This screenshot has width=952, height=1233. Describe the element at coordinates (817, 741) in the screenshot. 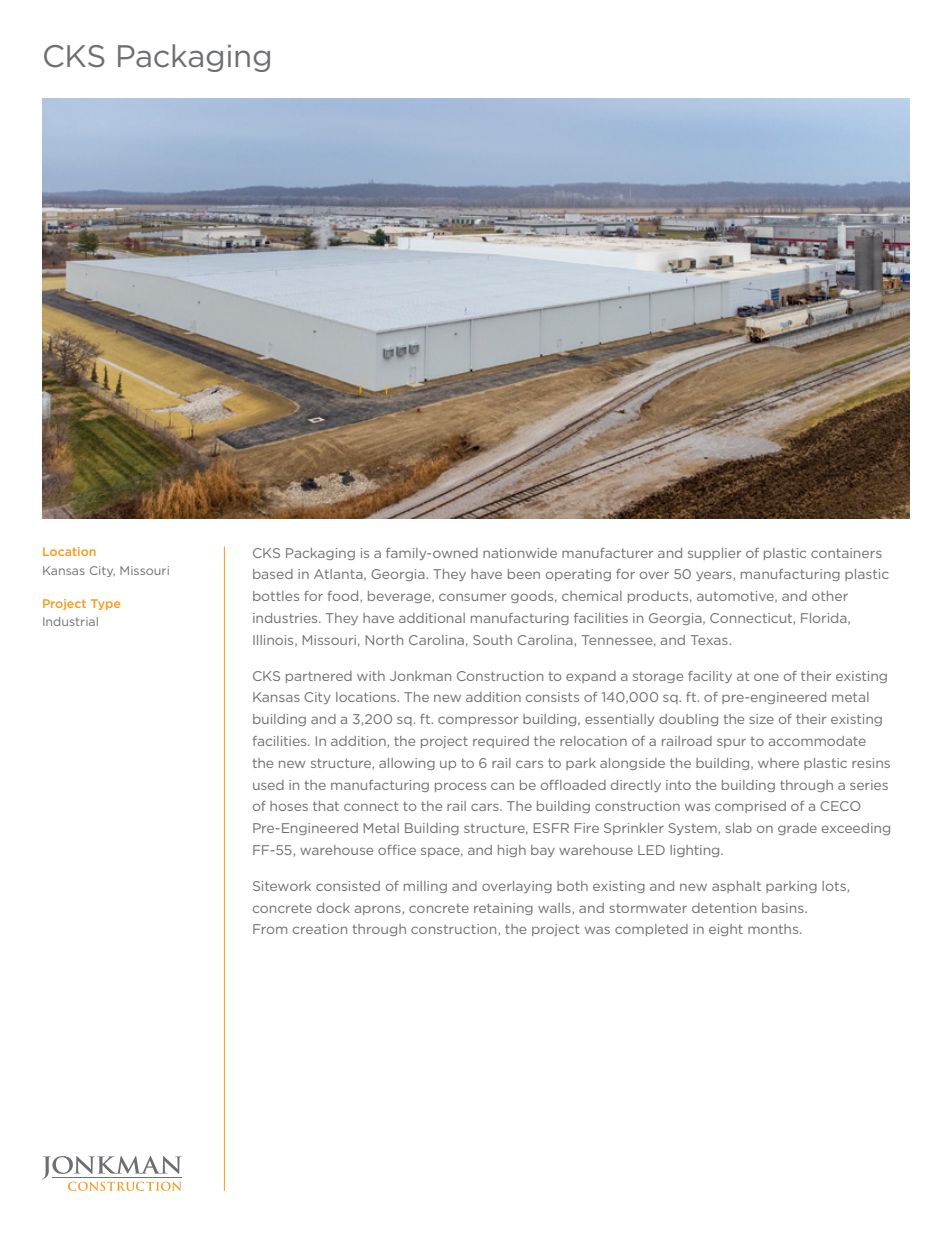

I see `accommodate` at that location.
